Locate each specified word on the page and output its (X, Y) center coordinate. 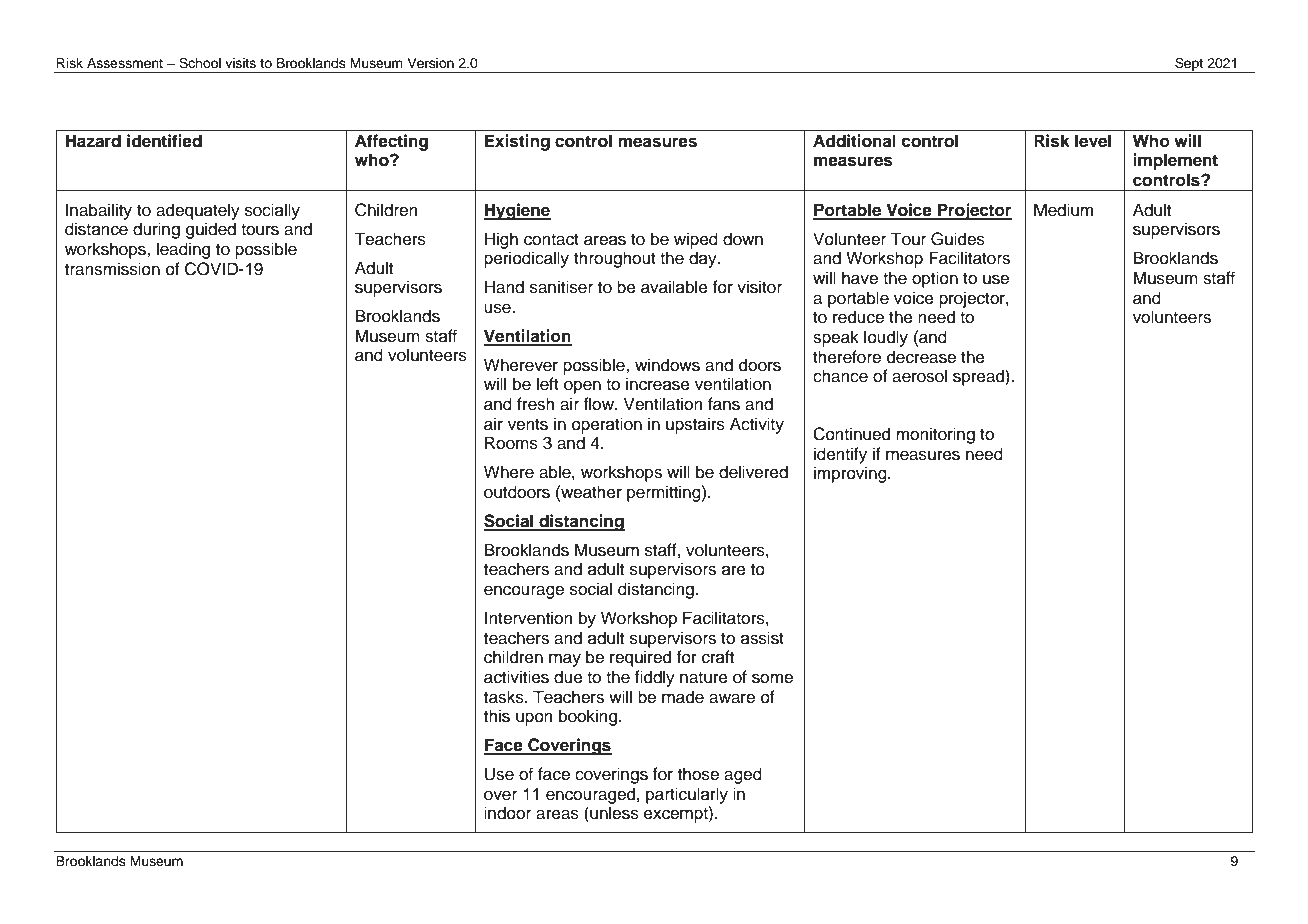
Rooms (511, 443)
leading (183, 250)
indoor (507, 813)
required (640, 658)
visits (240, 63)
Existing (517, 142)
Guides (958, 239)
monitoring (935, 435)
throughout (615, 259)
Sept (1189, 65)
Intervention (529, 618)
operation (607, 425)
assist (762, 638)
